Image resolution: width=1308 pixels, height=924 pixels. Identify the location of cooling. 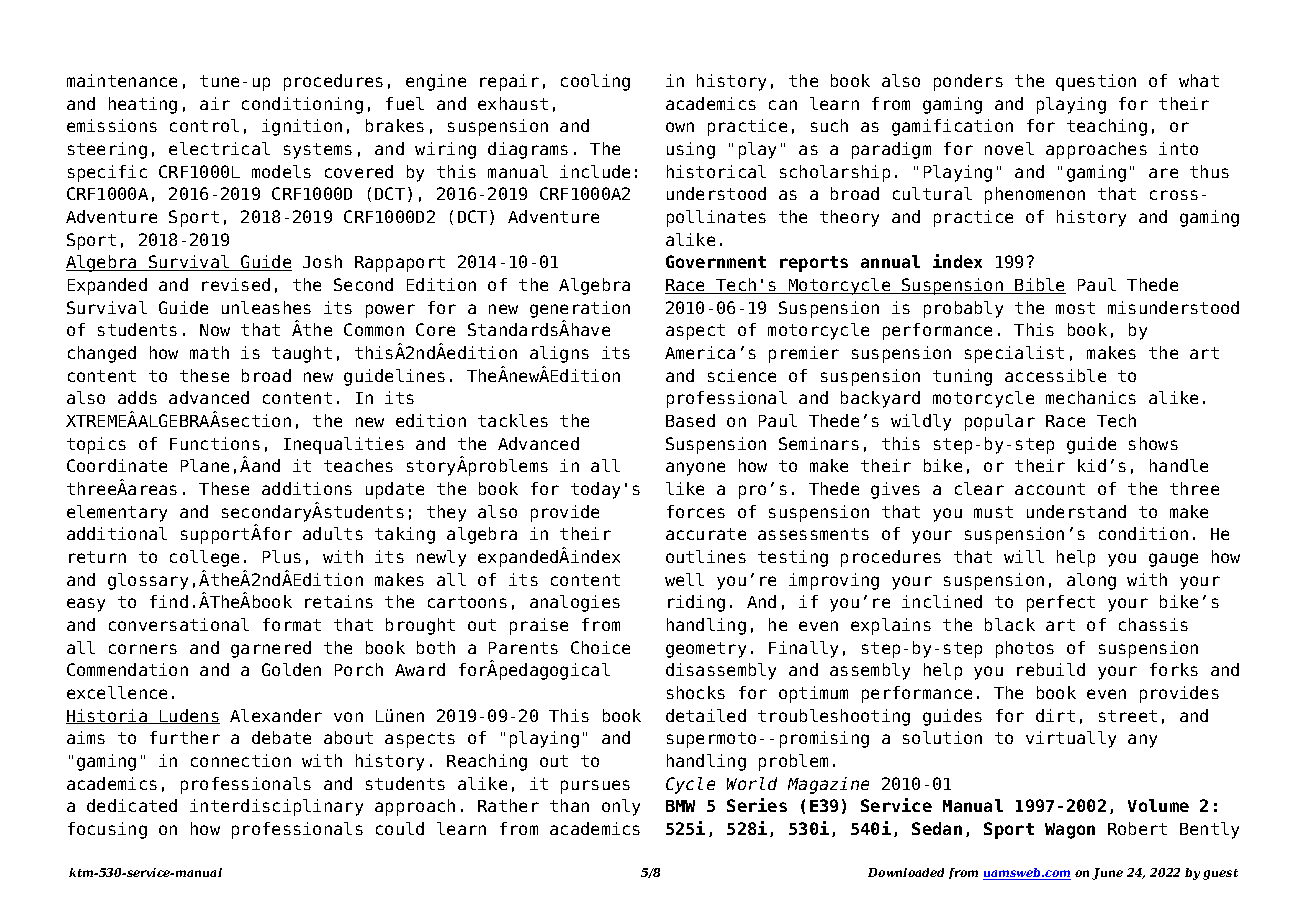
(595, 82).
